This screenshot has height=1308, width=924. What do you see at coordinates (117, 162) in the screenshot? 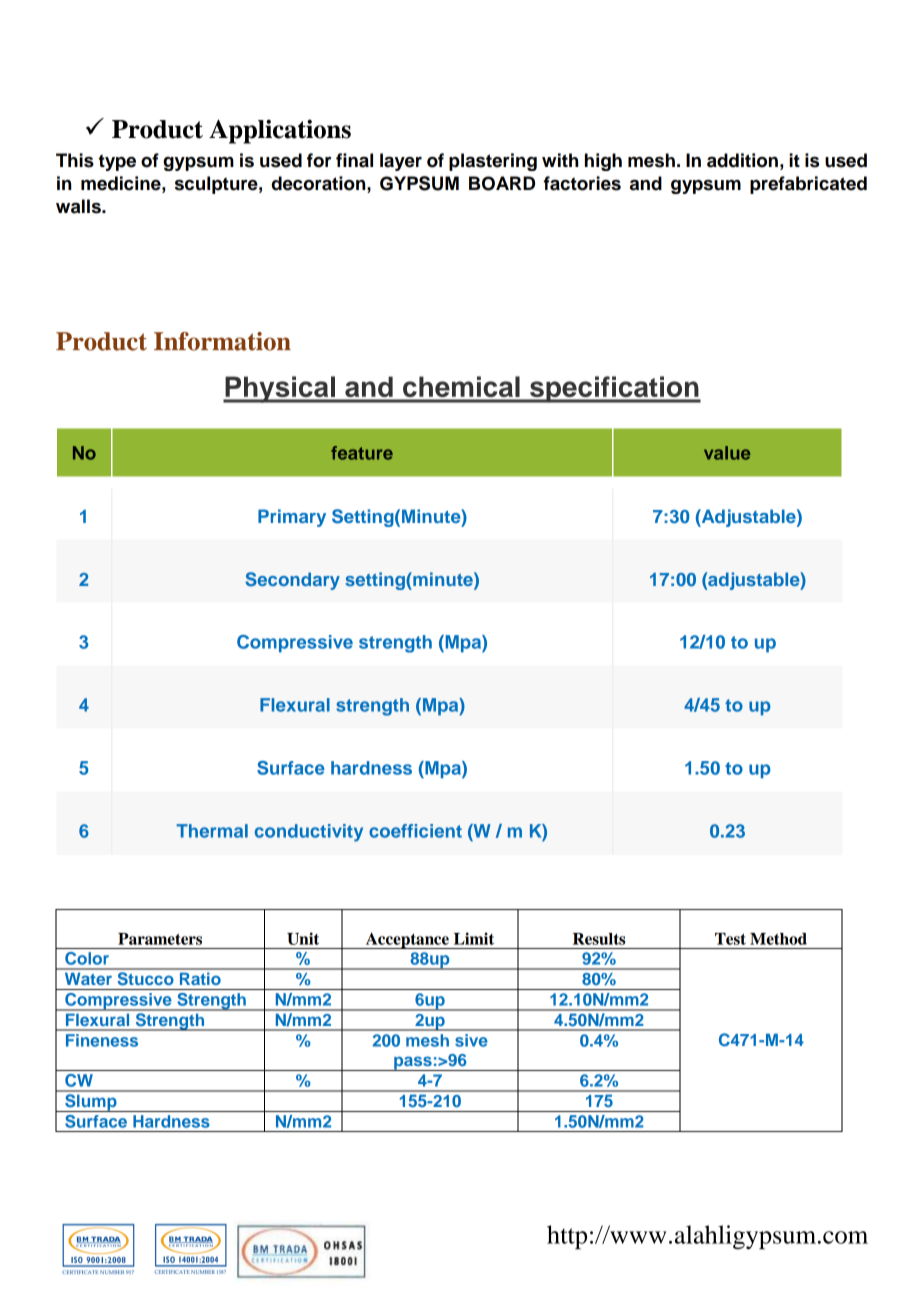
I see `type` at bounding box center [117, 162].
